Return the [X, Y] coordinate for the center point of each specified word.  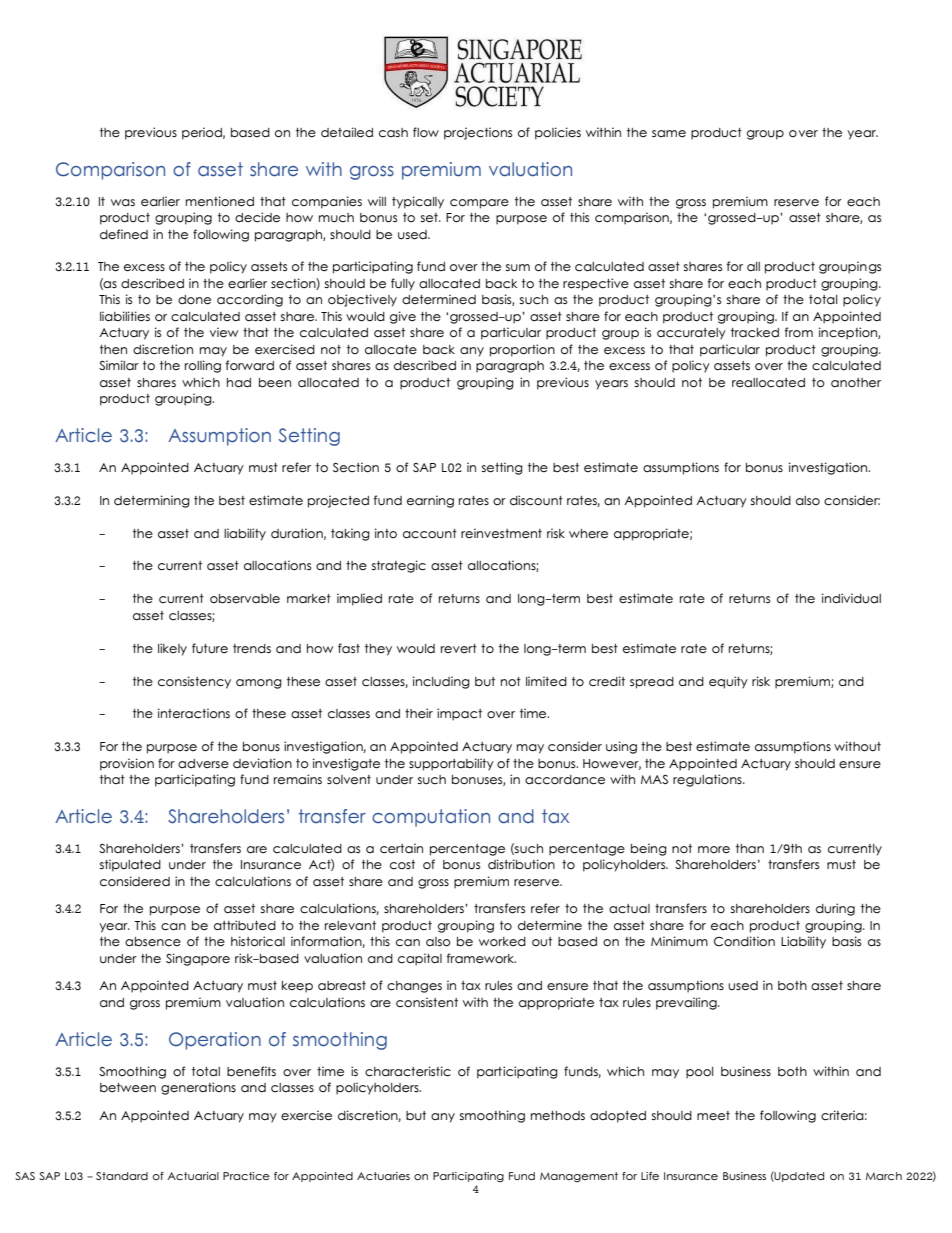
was [123, 203]
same [669, 133]
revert [459, 648]
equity [728, 682]
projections [478, 133]
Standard [122, 1176]
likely [172, 649]
